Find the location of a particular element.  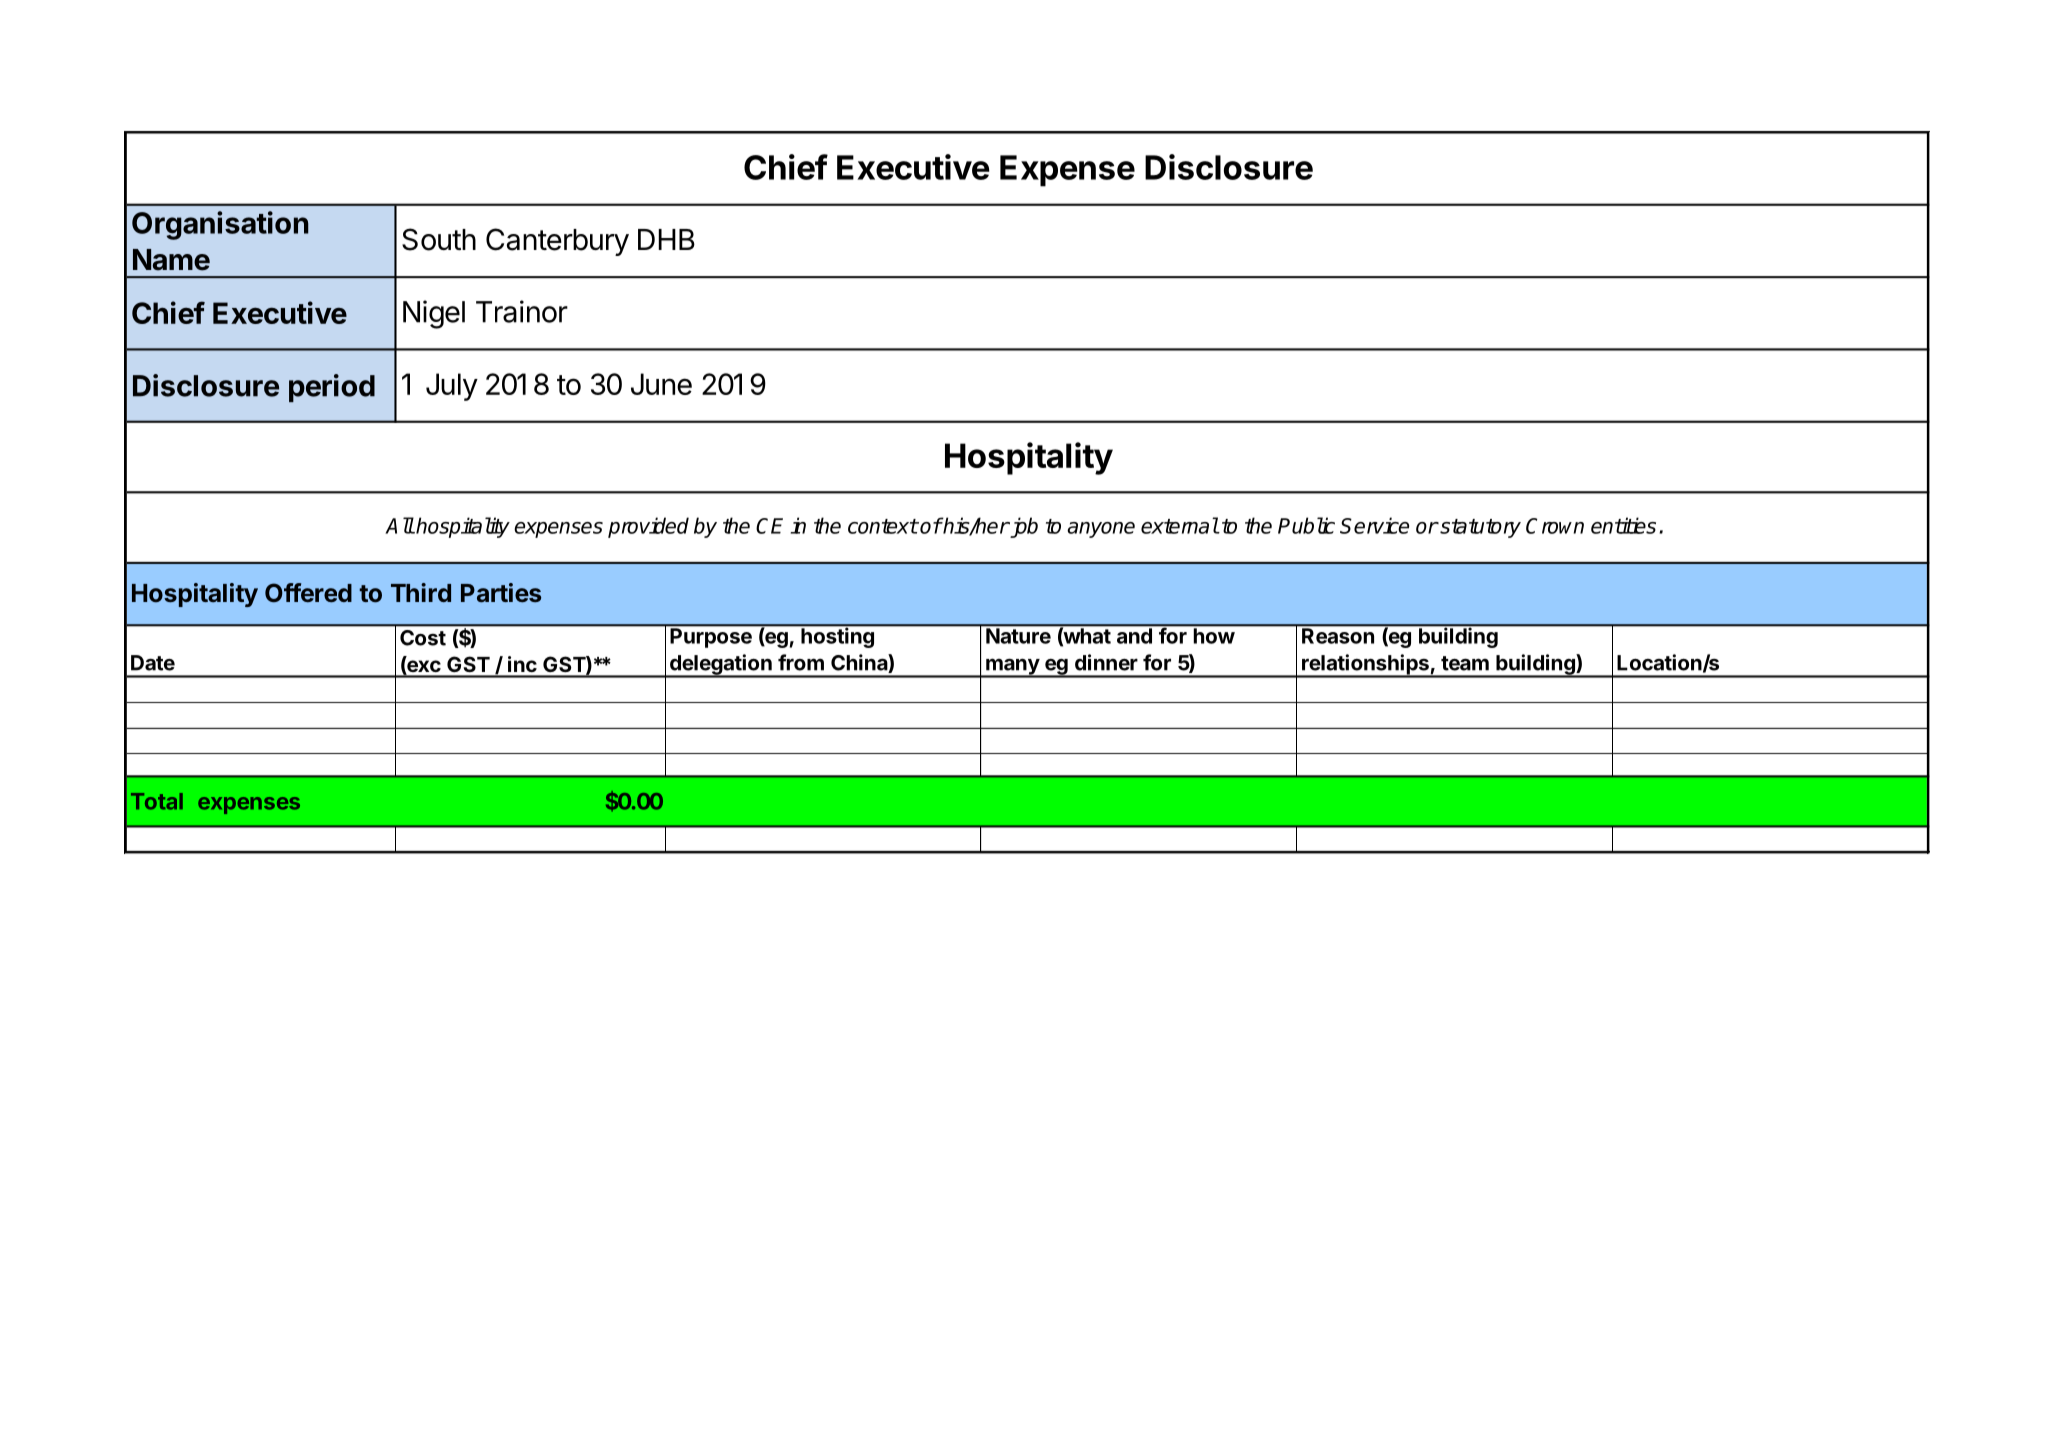

period is located at coordinates (332, 388).
